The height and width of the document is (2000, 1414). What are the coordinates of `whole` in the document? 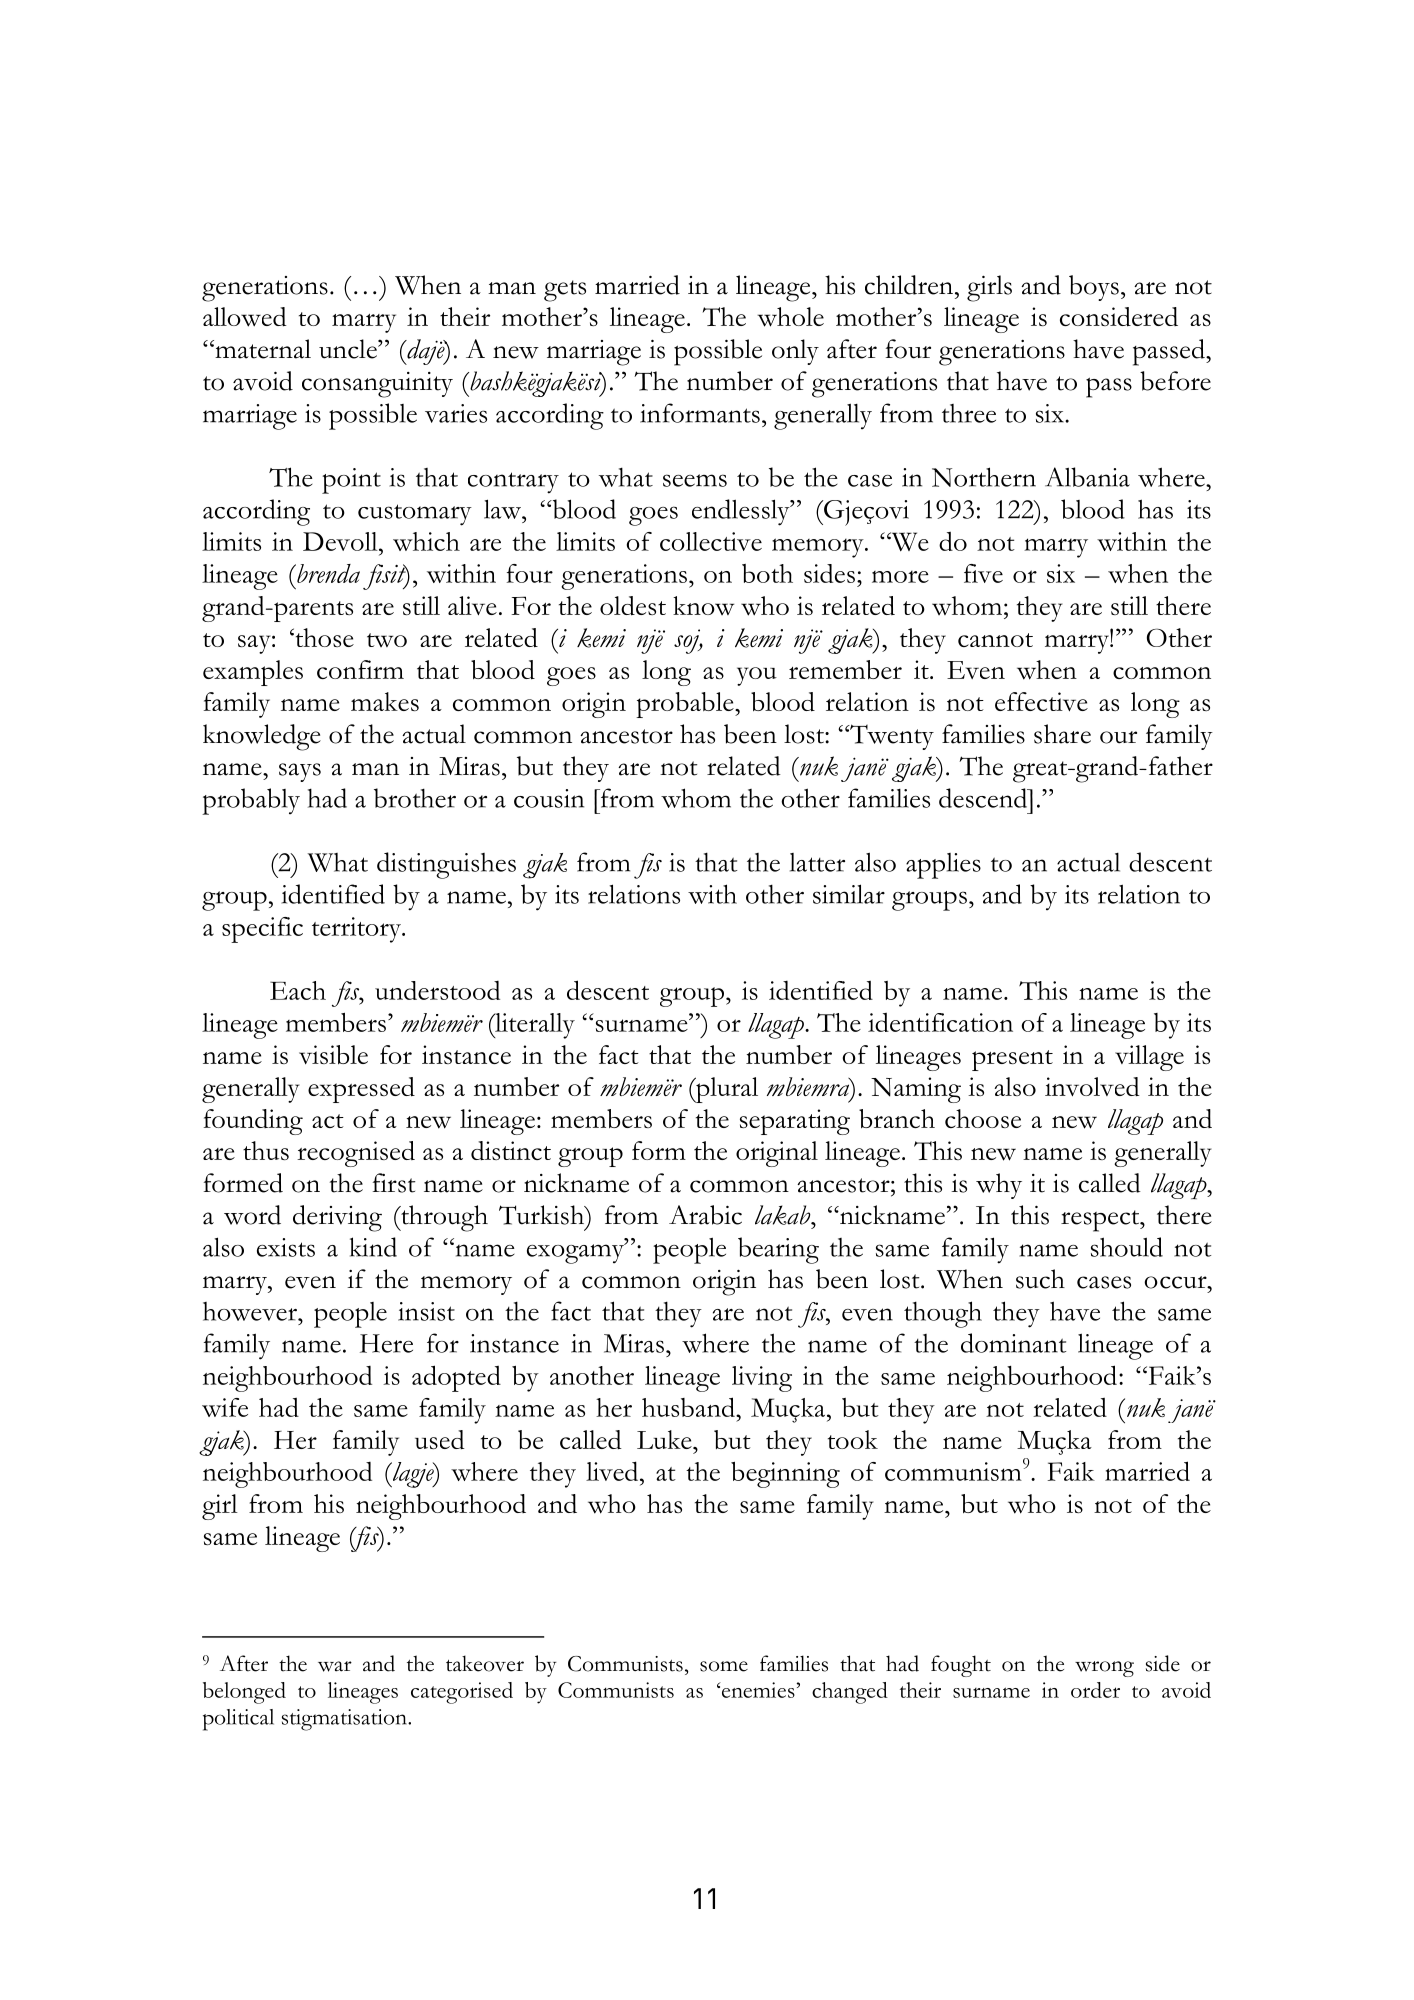 It's located at (790, 317).
